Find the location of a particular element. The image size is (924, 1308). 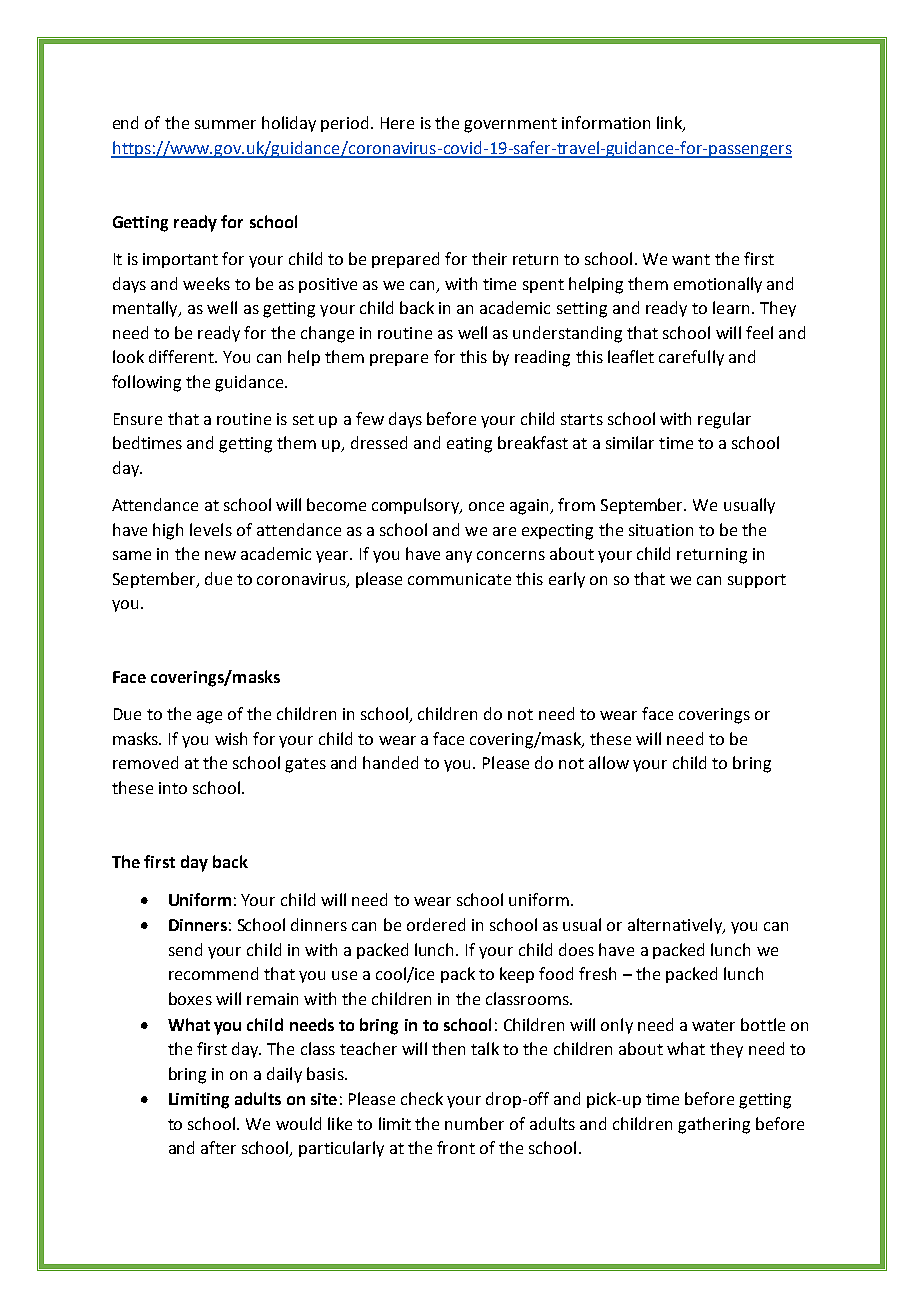

ordered is located at coordinates (436, 924).
